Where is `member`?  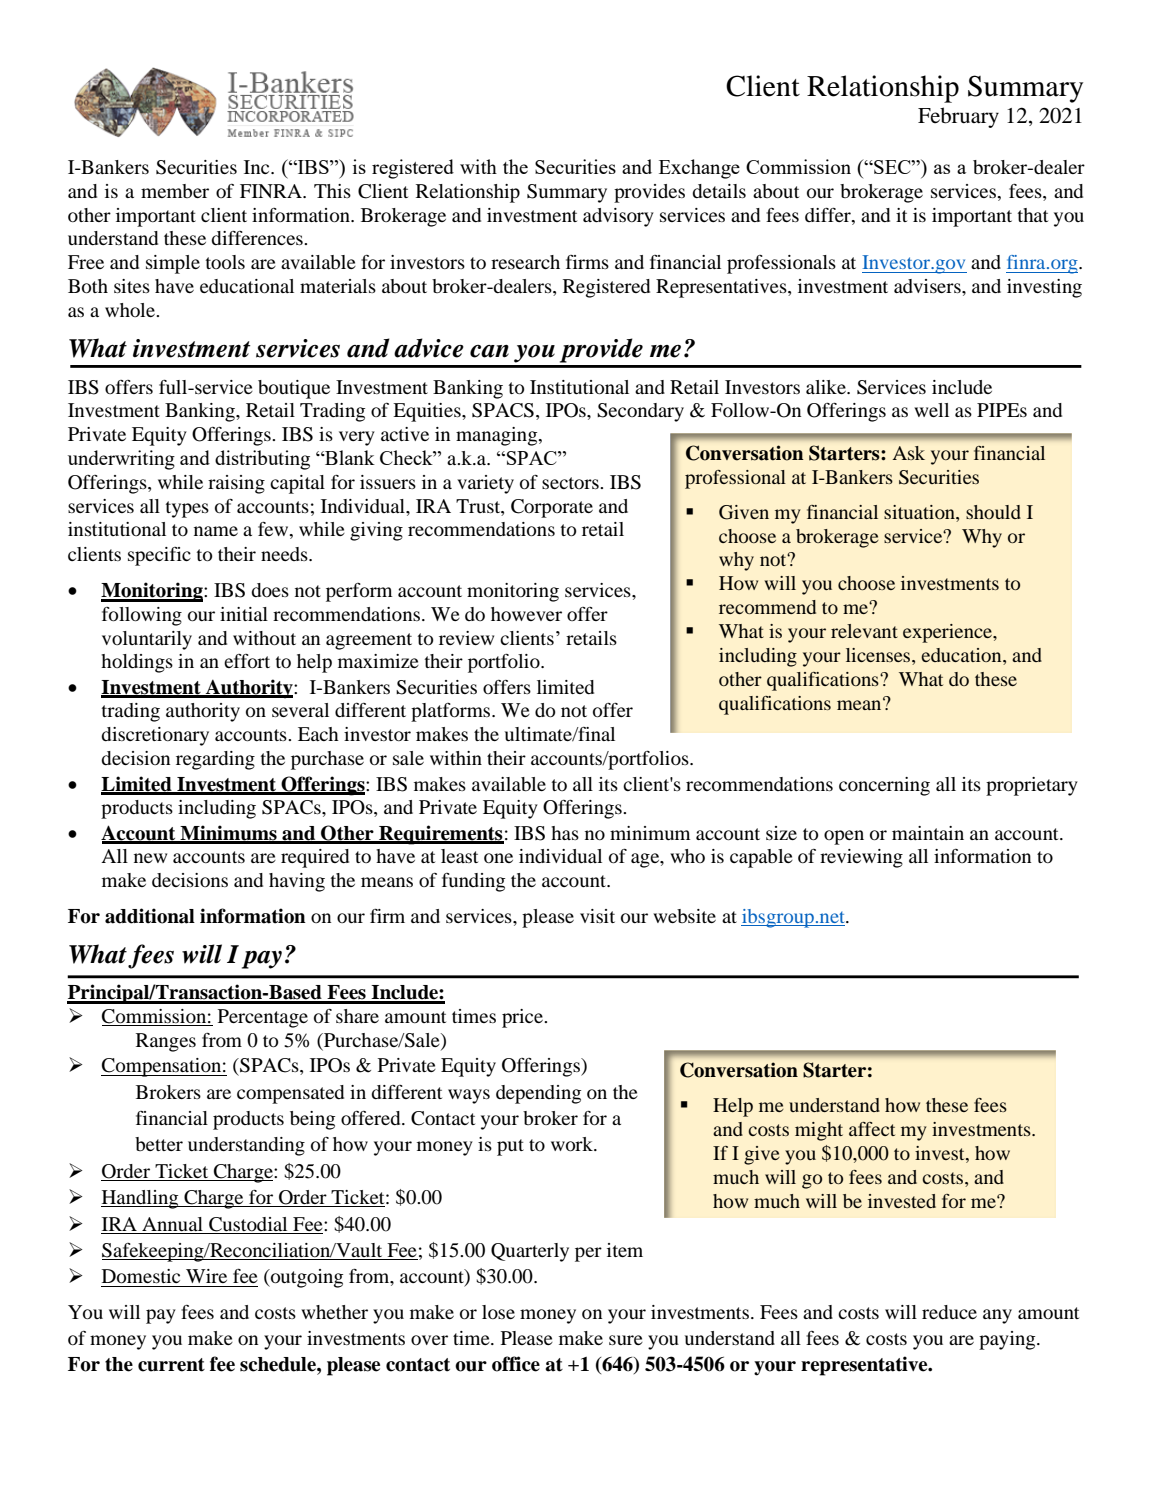
member is located at coordinates (175, 191).
